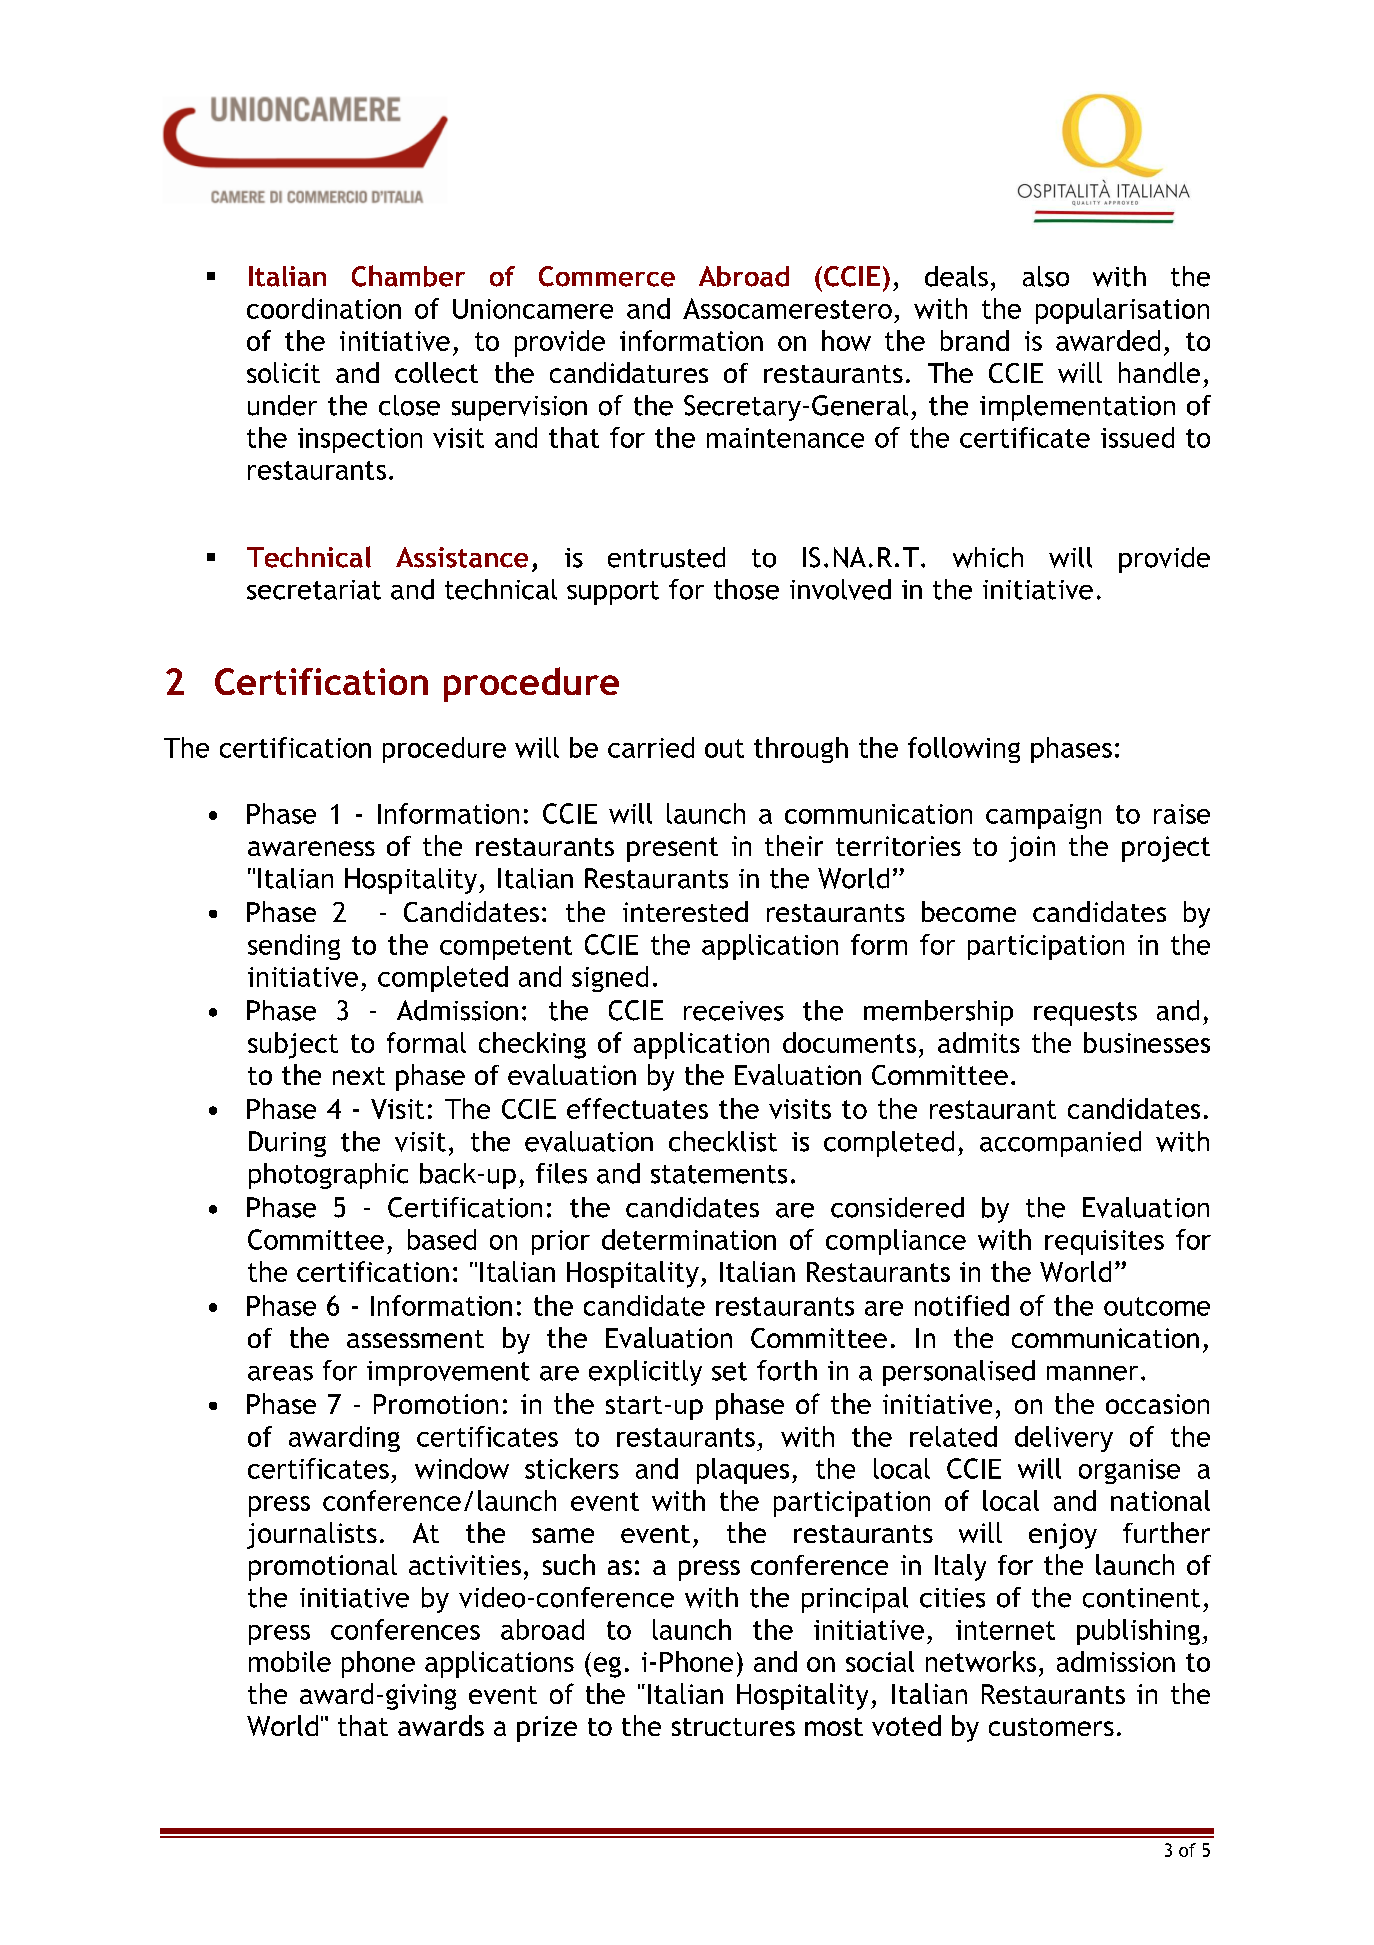 The width and height of the page is (1374, 1945). I want to click on campaign, so click(1043, 816).
